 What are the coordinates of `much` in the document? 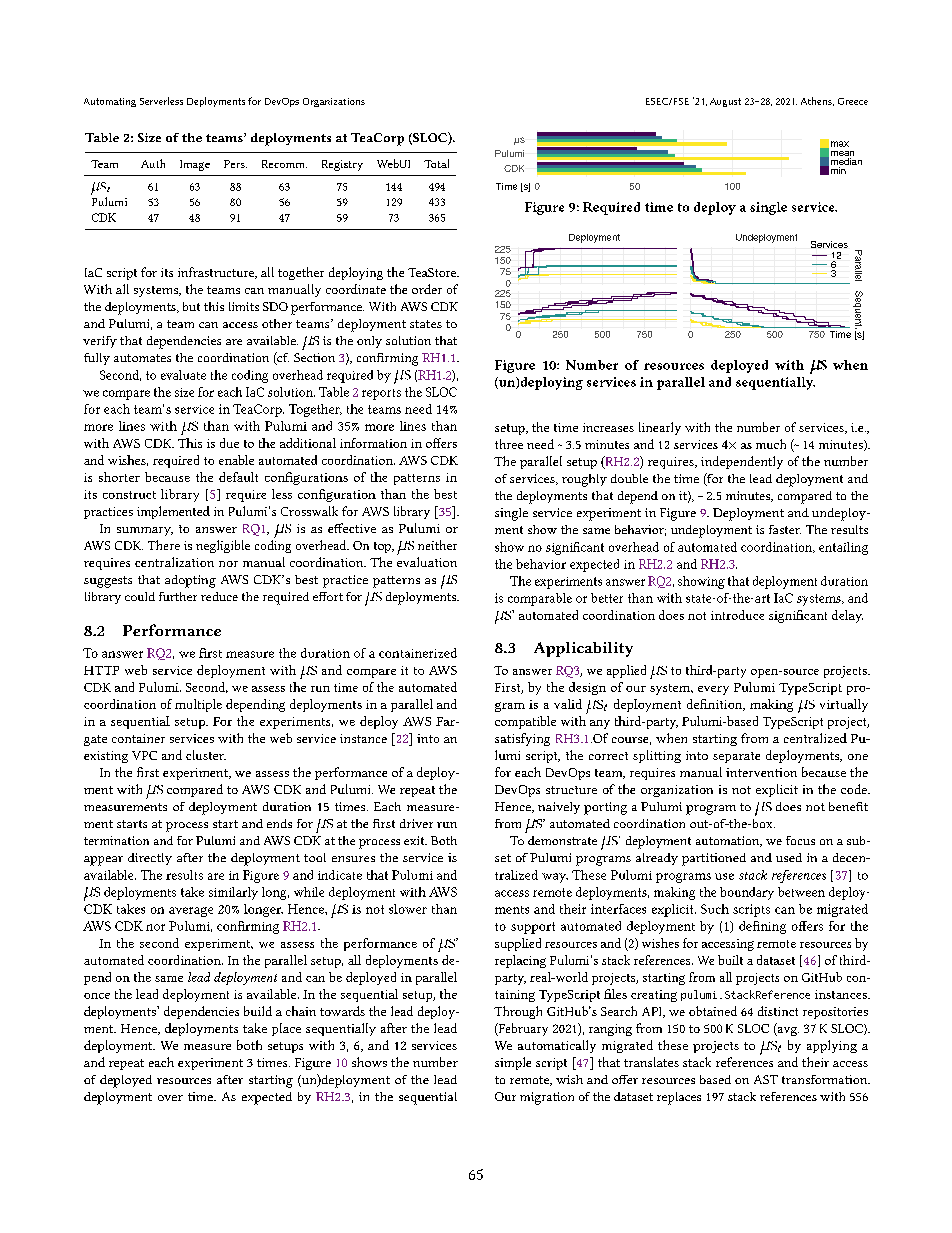 It's located at (771, 444).
